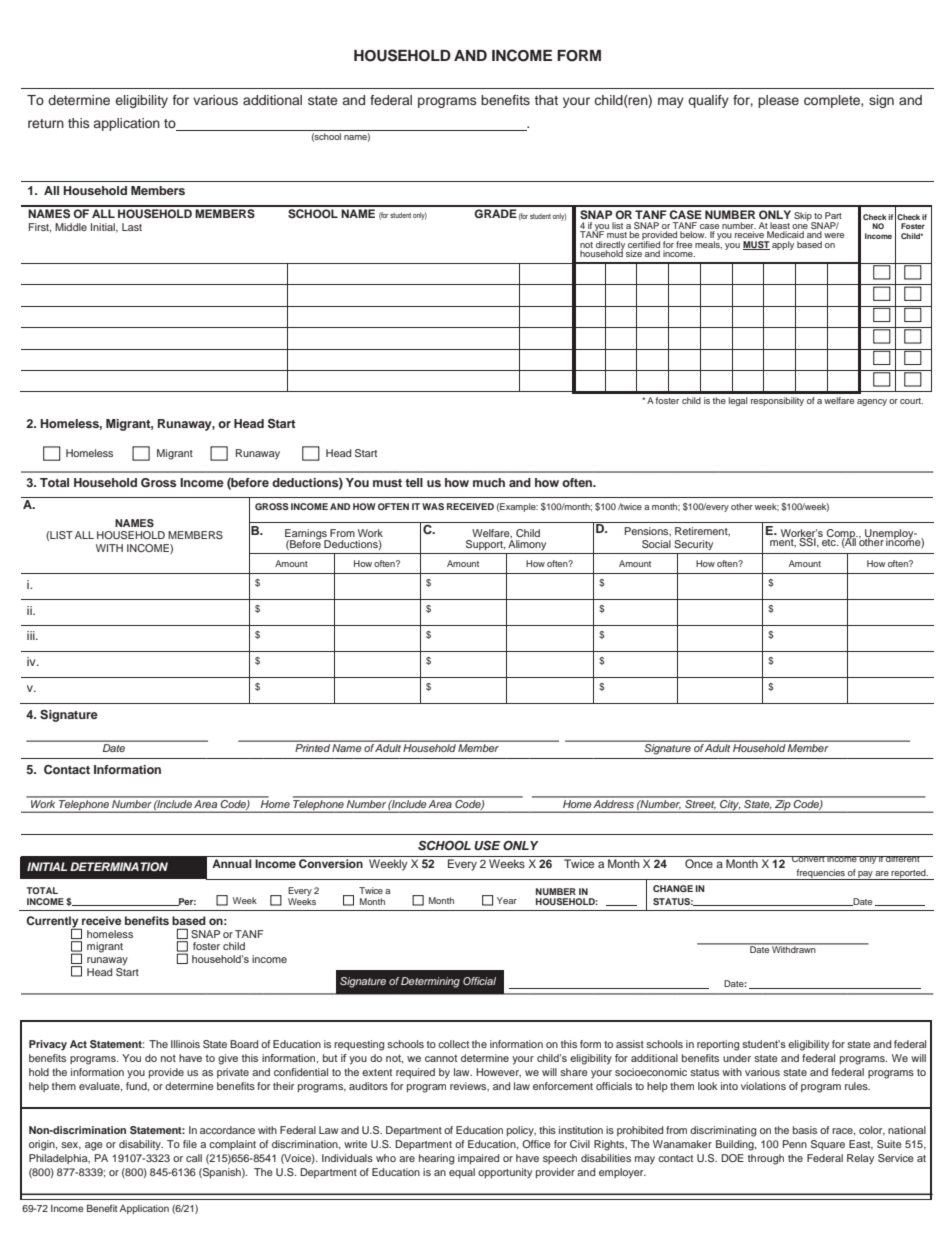 Image resolution: width=952 pixels, height=1233 pixels. I want to click on return, so click(46, 123).
